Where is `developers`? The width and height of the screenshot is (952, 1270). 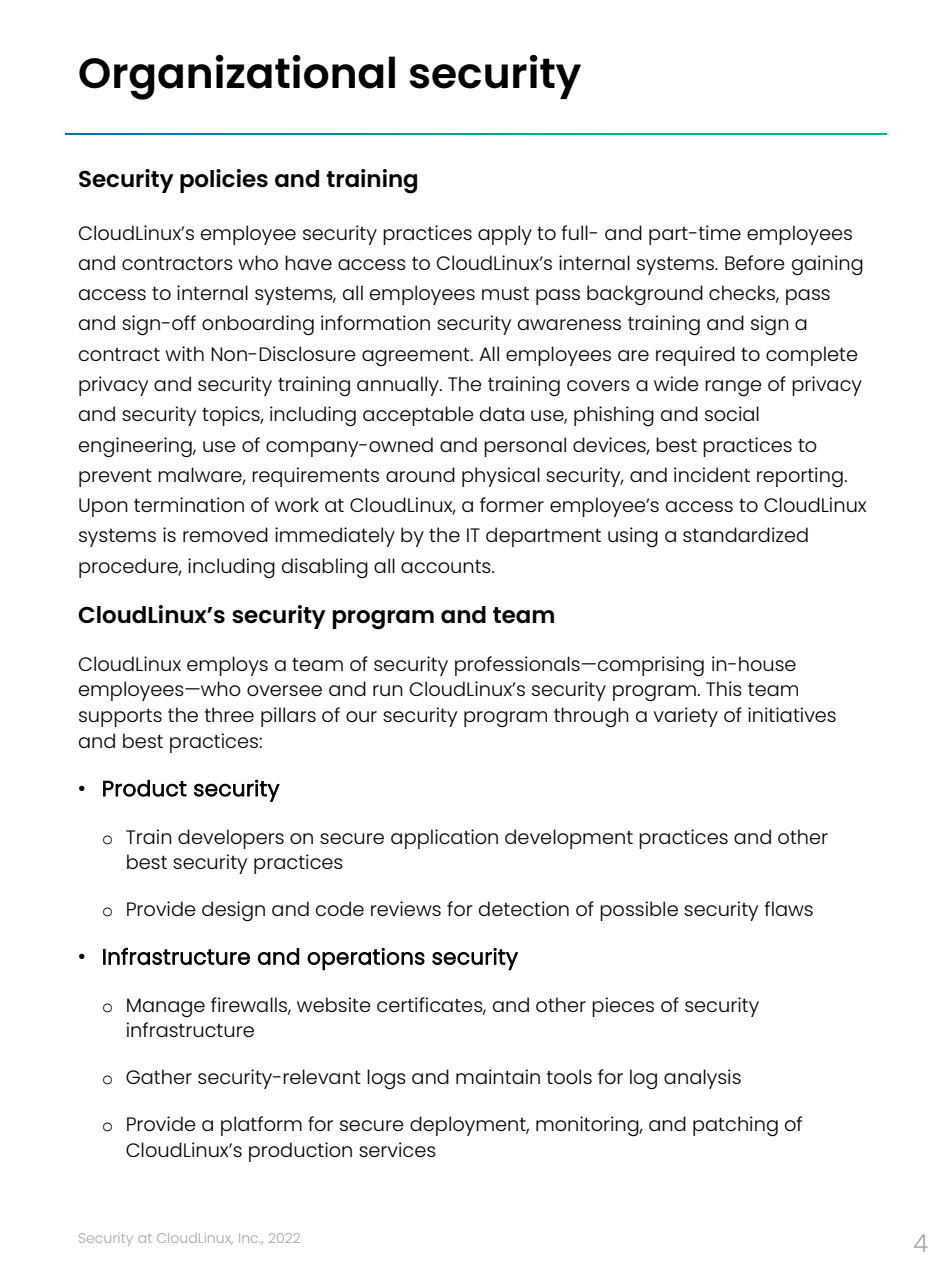 developers is located at coordinates (231, 839).
